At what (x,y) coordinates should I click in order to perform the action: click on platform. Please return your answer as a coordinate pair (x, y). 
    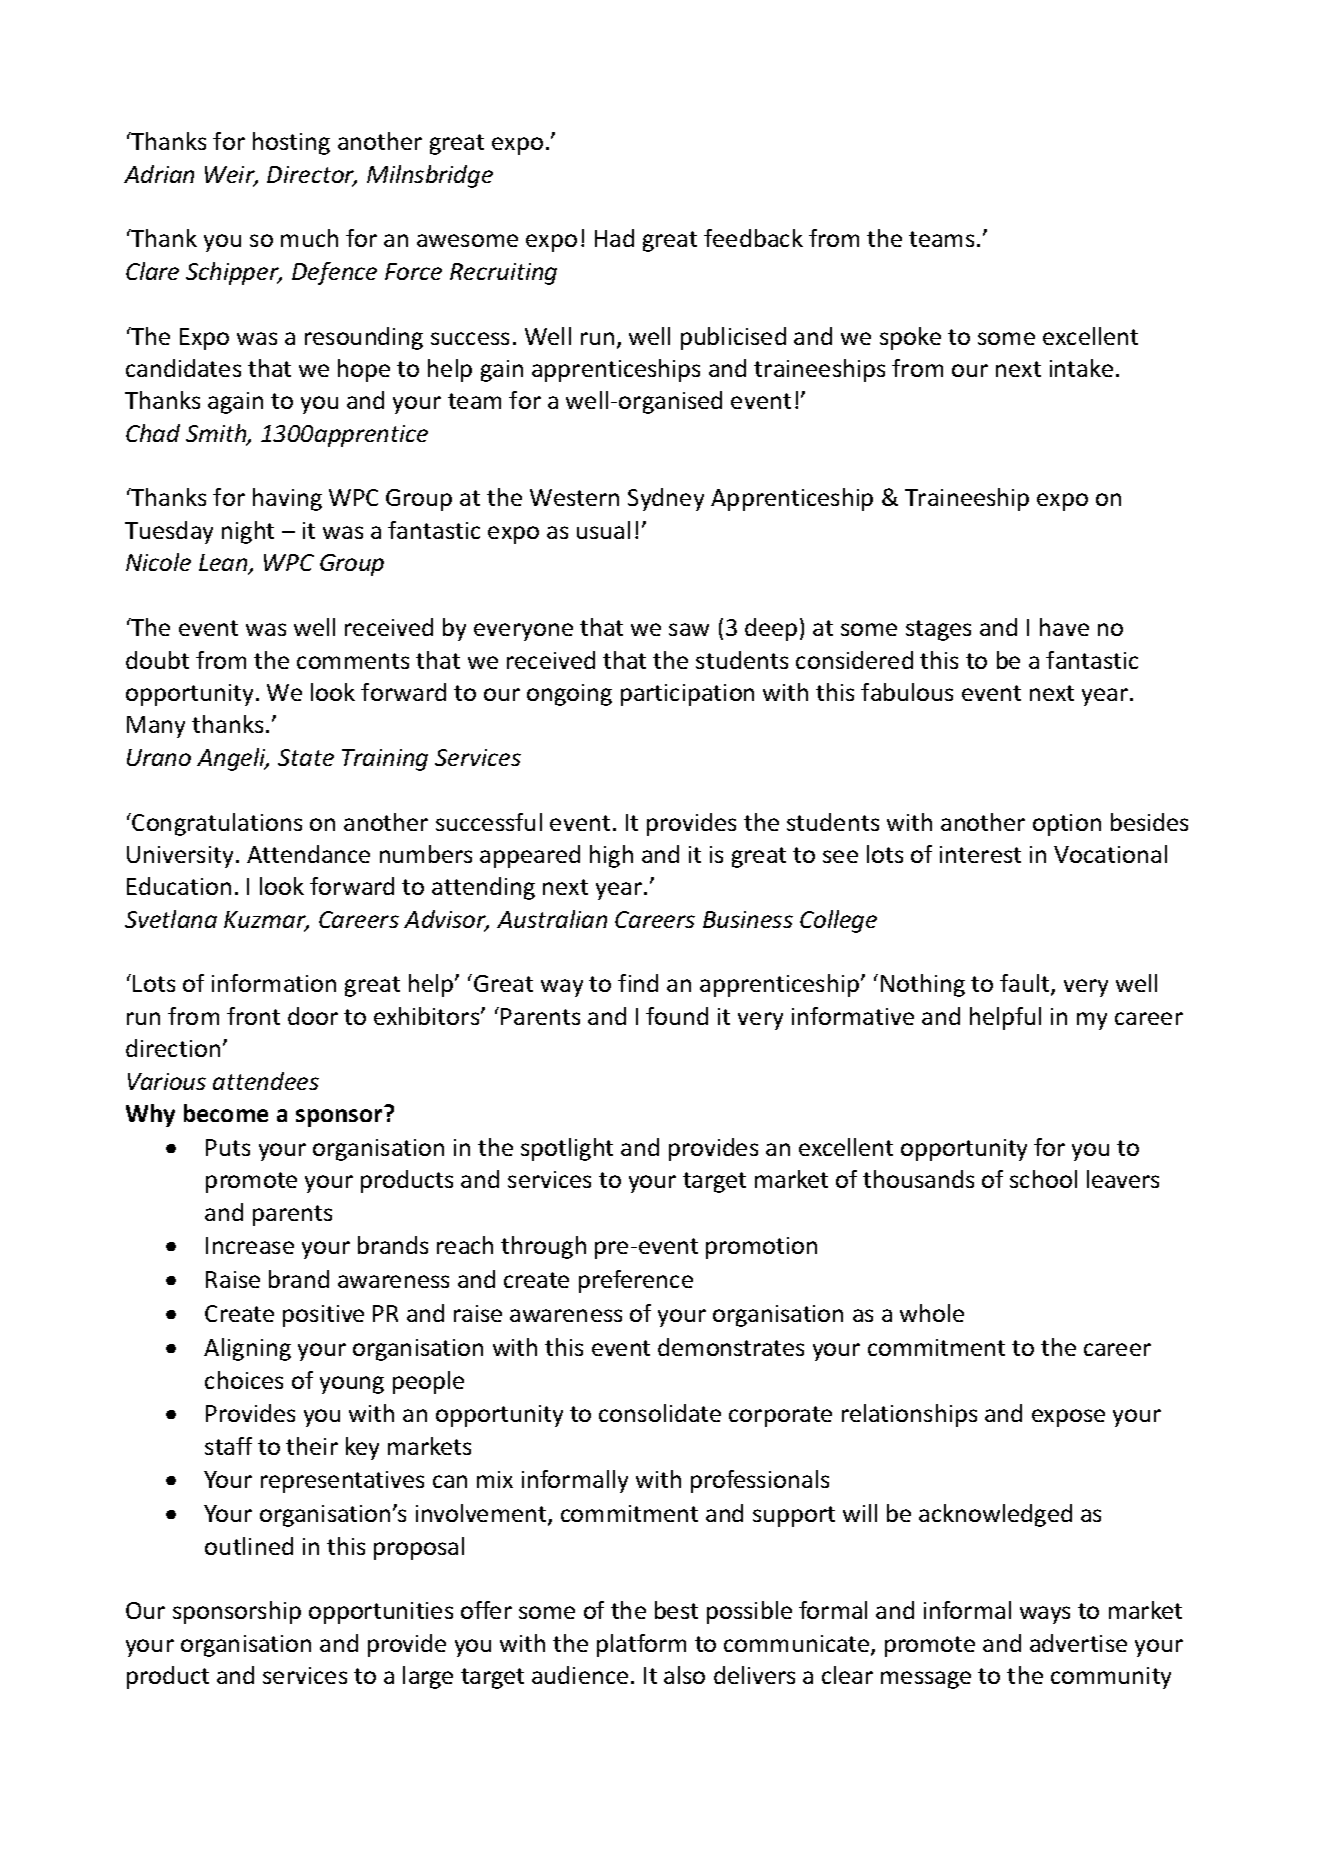
    Looking at the image, I should click on (641, 1645).
